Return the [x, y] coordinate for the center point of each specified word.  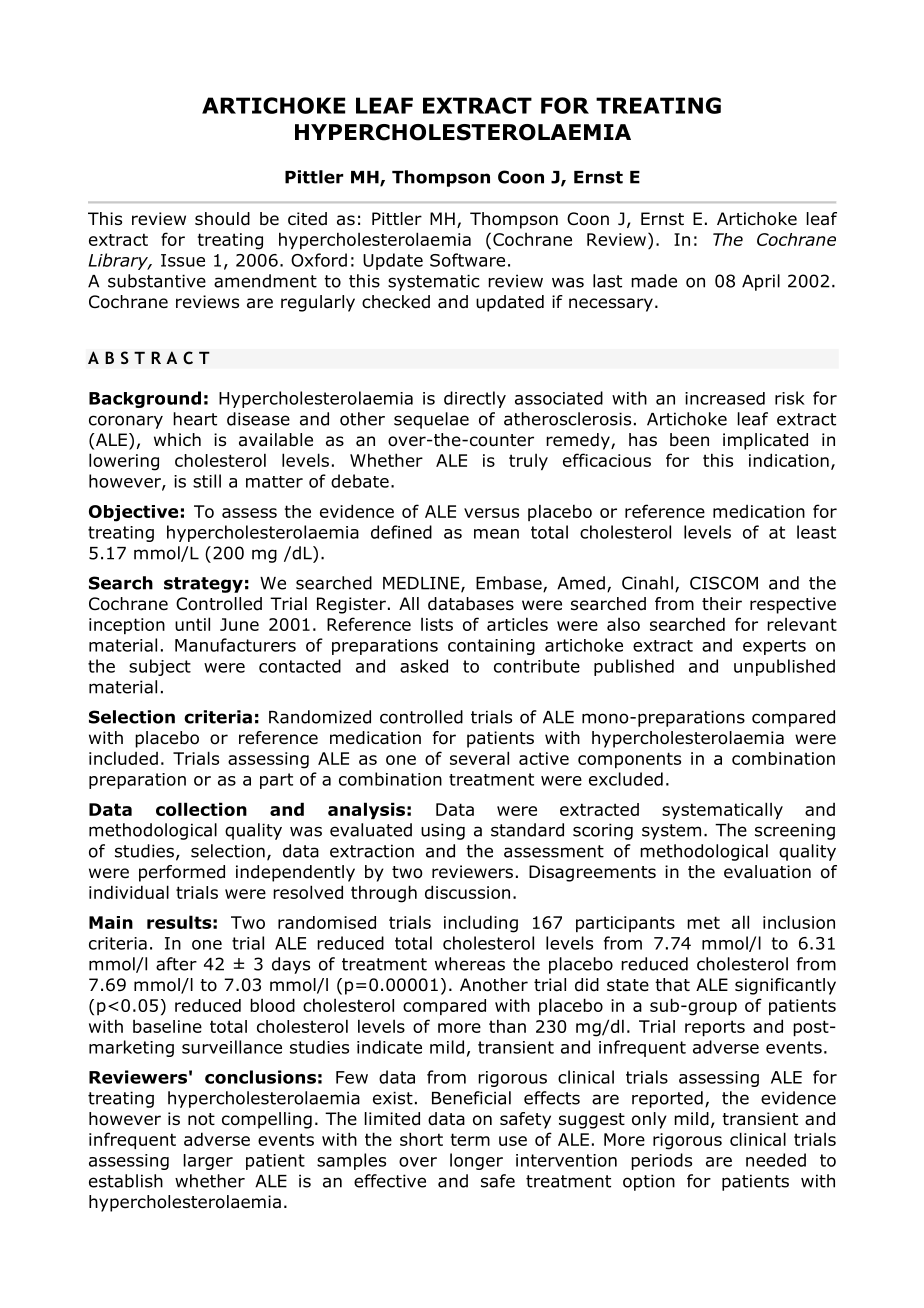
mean [496, 534]
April [761, 282]
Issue [183, 260]
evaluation [767, 872]
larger [208, 1162]
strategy [203, 585]
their [722, 603]
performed [182, 873]
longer [476, 1161]
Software [467, 260]
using [443, 831]
